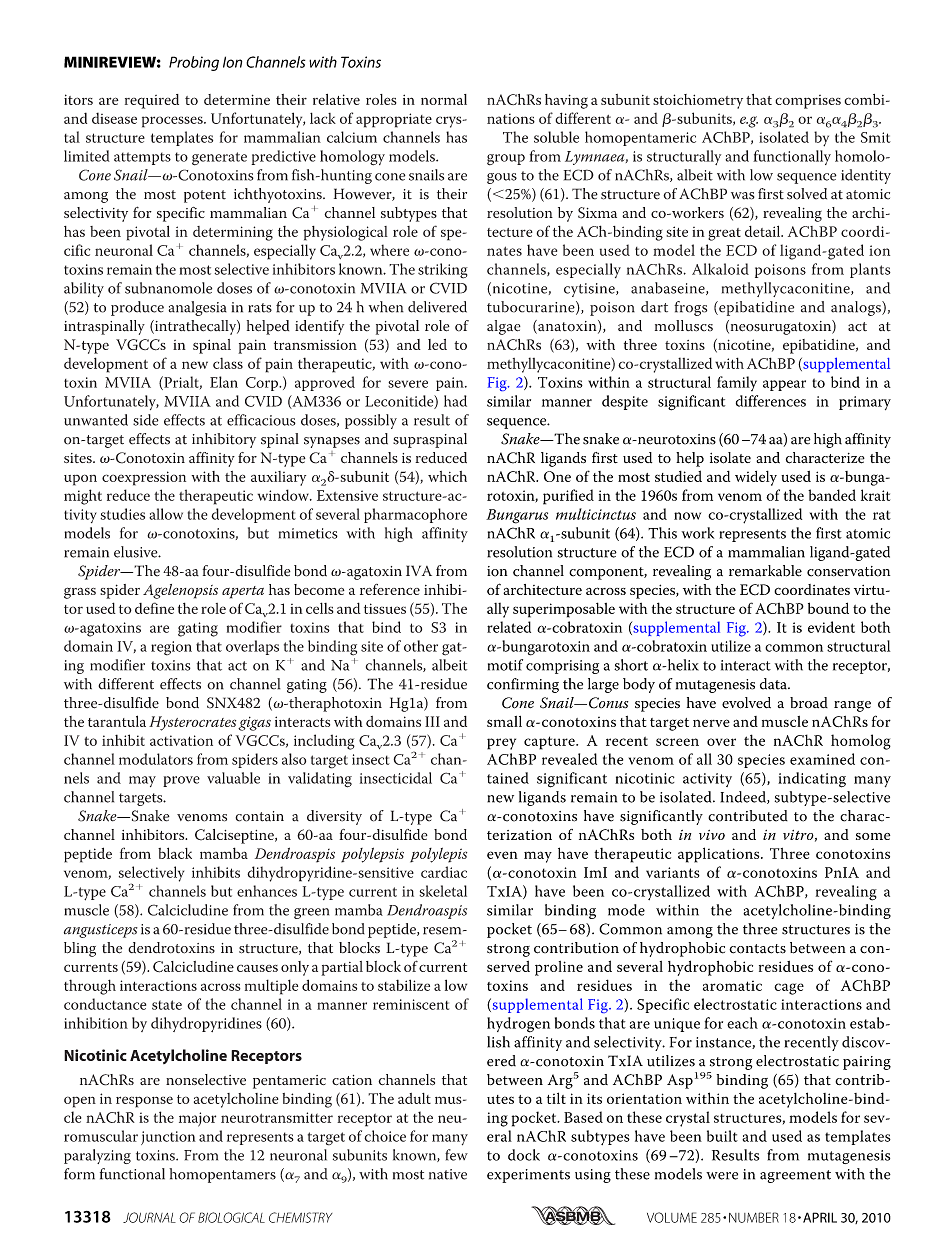  Describe the element at coordinates (831, 627) in the screenshot. I see `evident` at that location.
